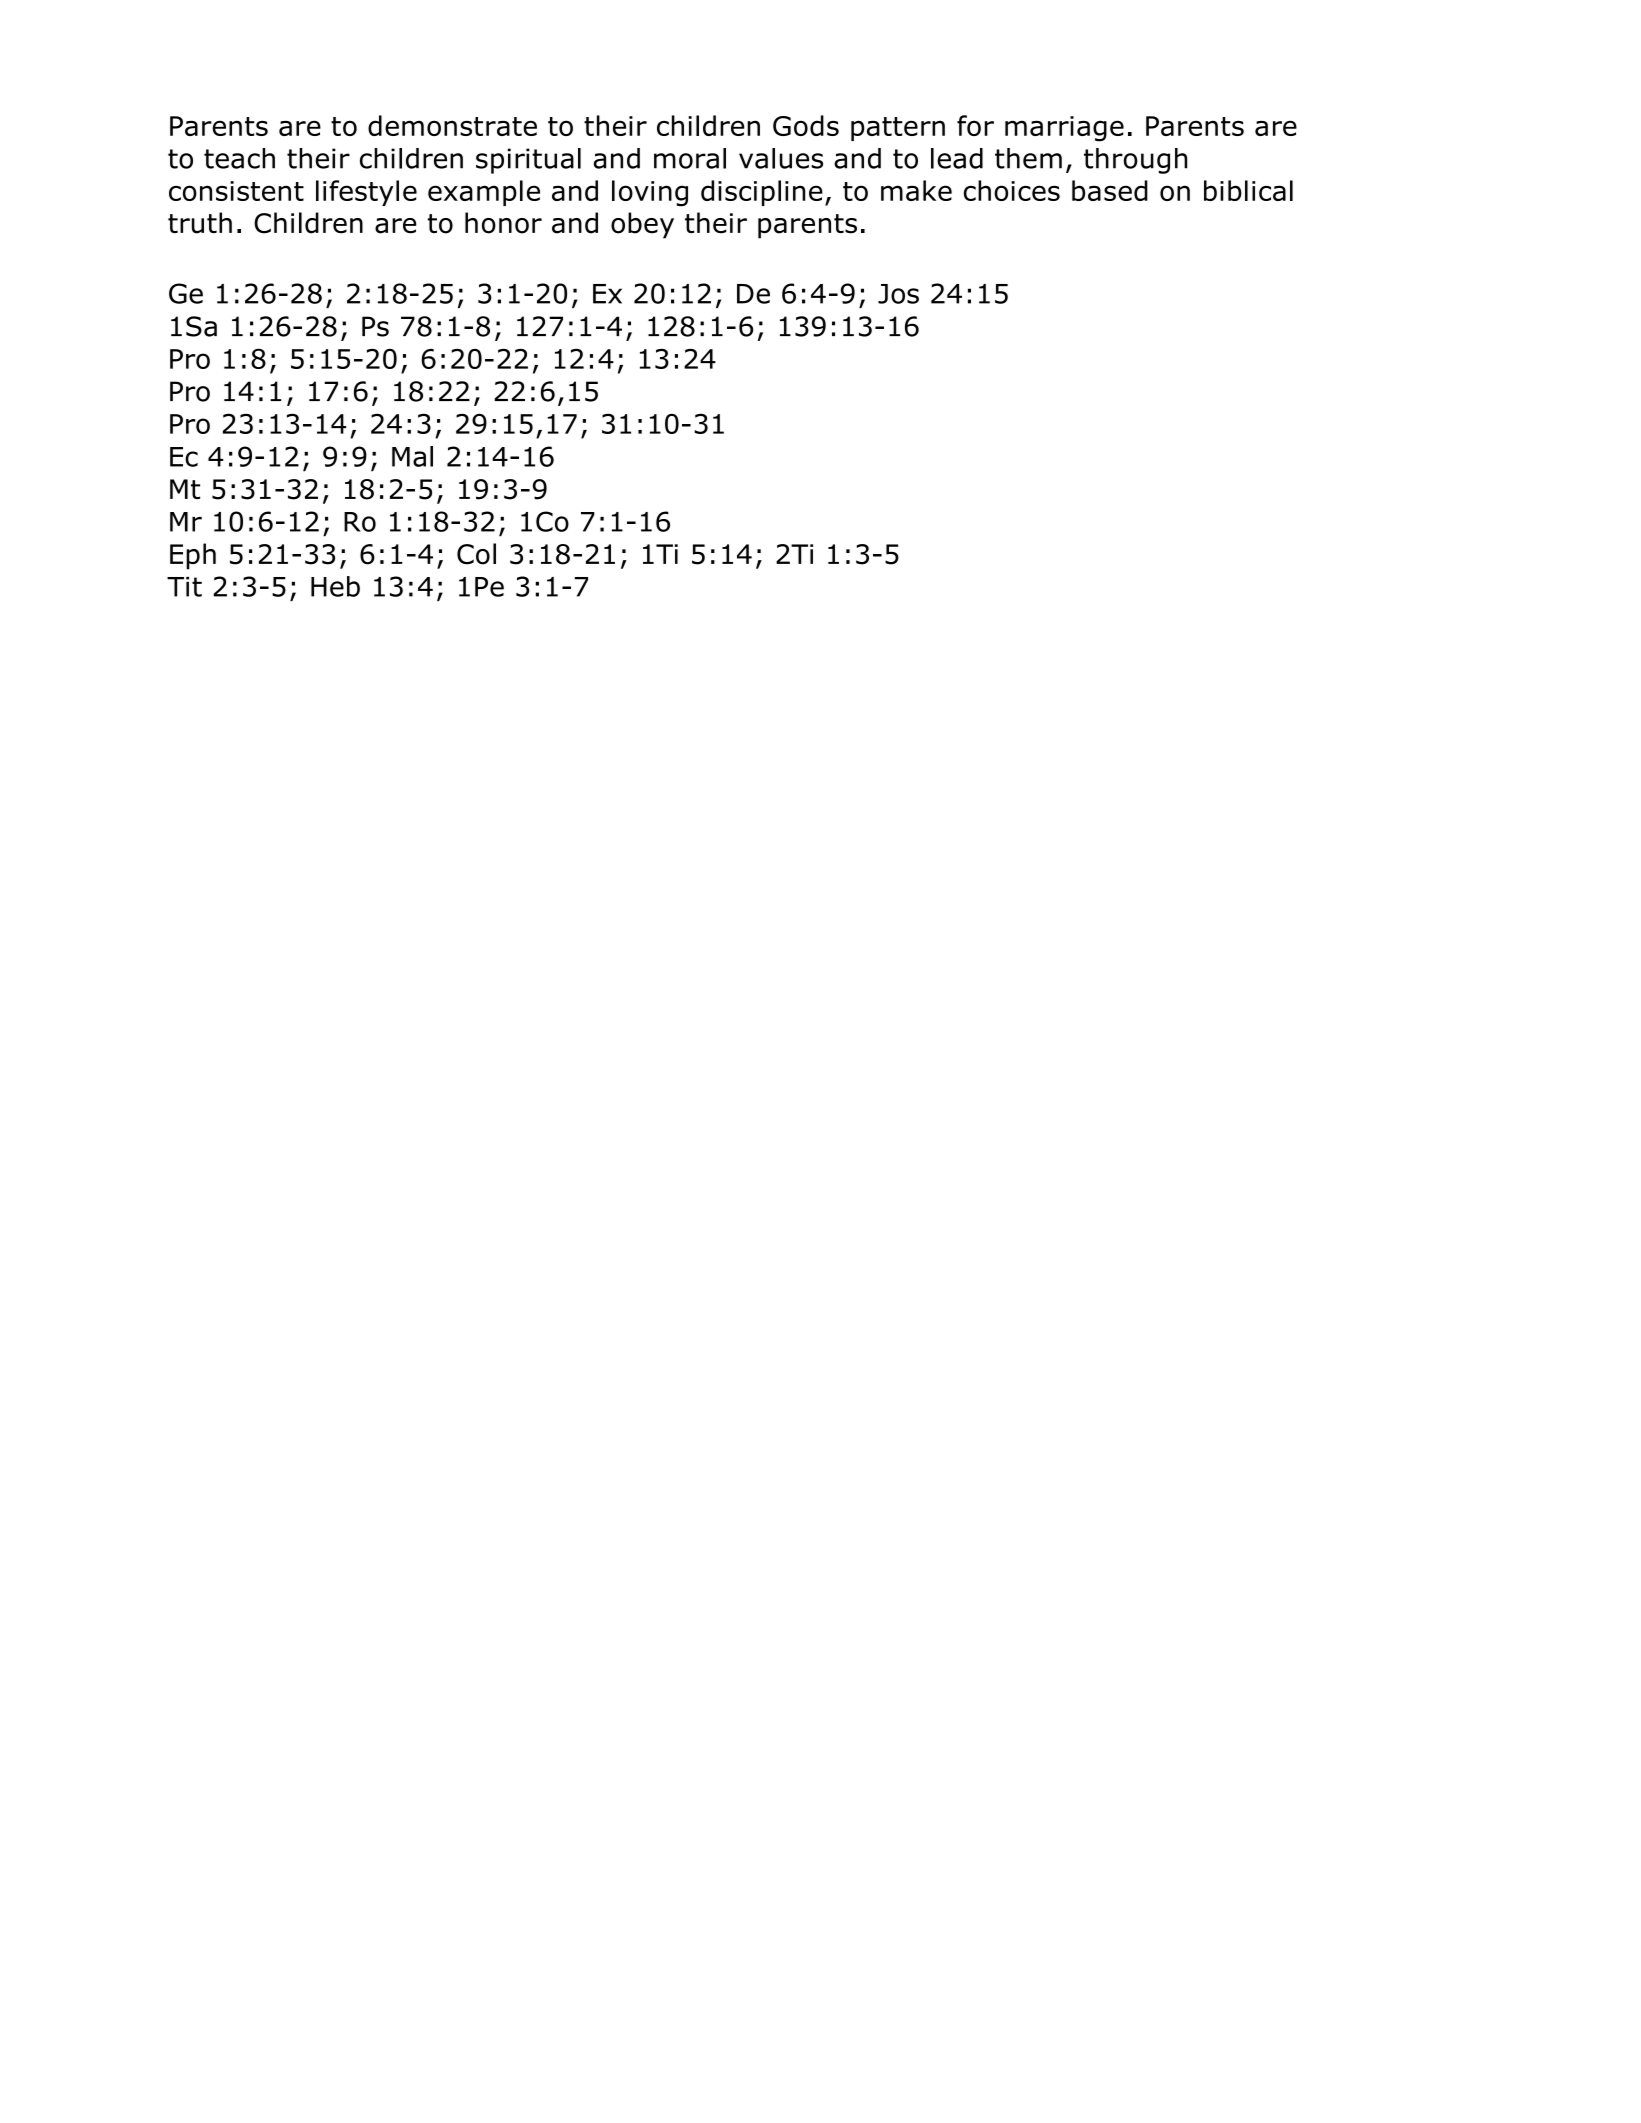 Image resolution: width=1641 pixels, height=2123 pixels. I want to click on Mal, so click(412, 456).
